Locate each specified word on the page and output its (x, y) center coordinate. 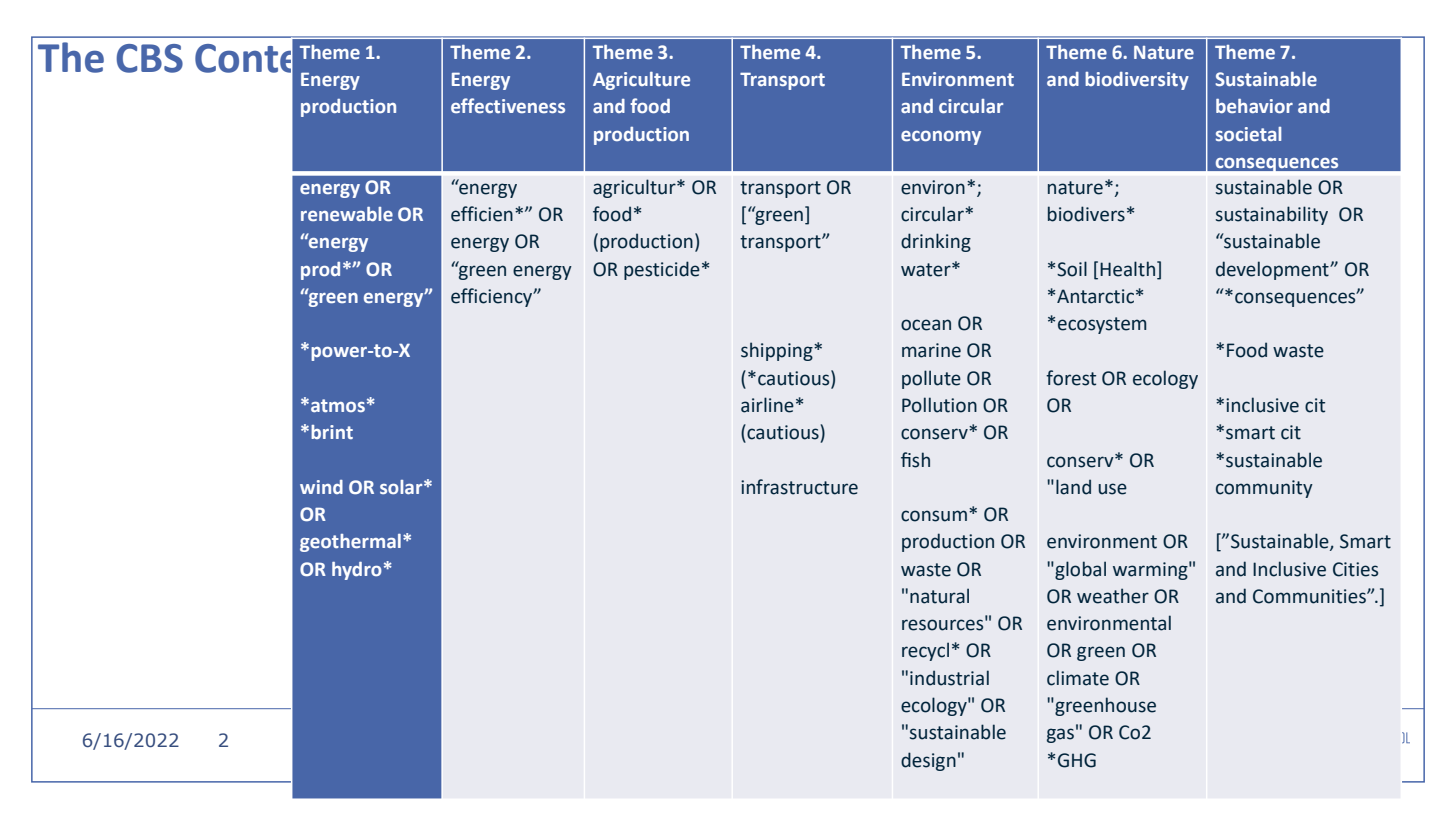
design (928, 761)
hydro (357, 571)
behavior (1254, 106)
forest (1071, 378)
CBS (149, 58)
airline (767, 405)
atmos (338, 405)
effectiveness (508, 105)
